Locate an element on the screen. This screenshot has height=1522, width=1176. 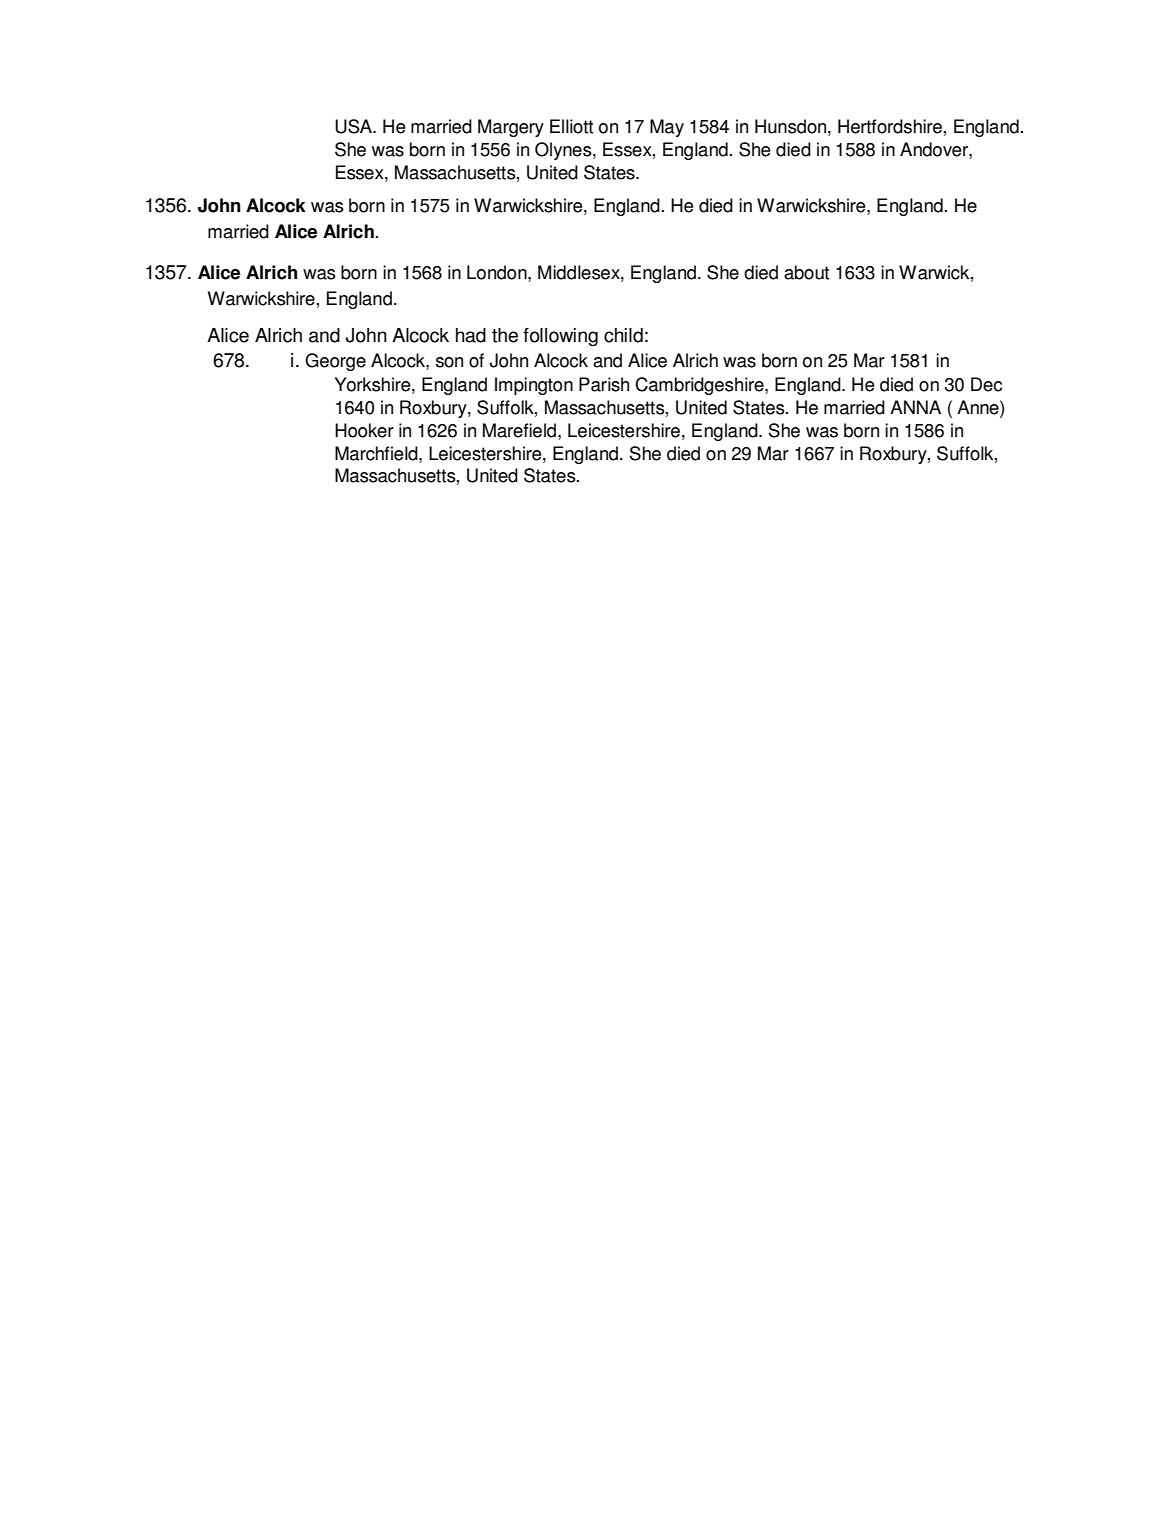
the is located at coordinates (505, 335).
